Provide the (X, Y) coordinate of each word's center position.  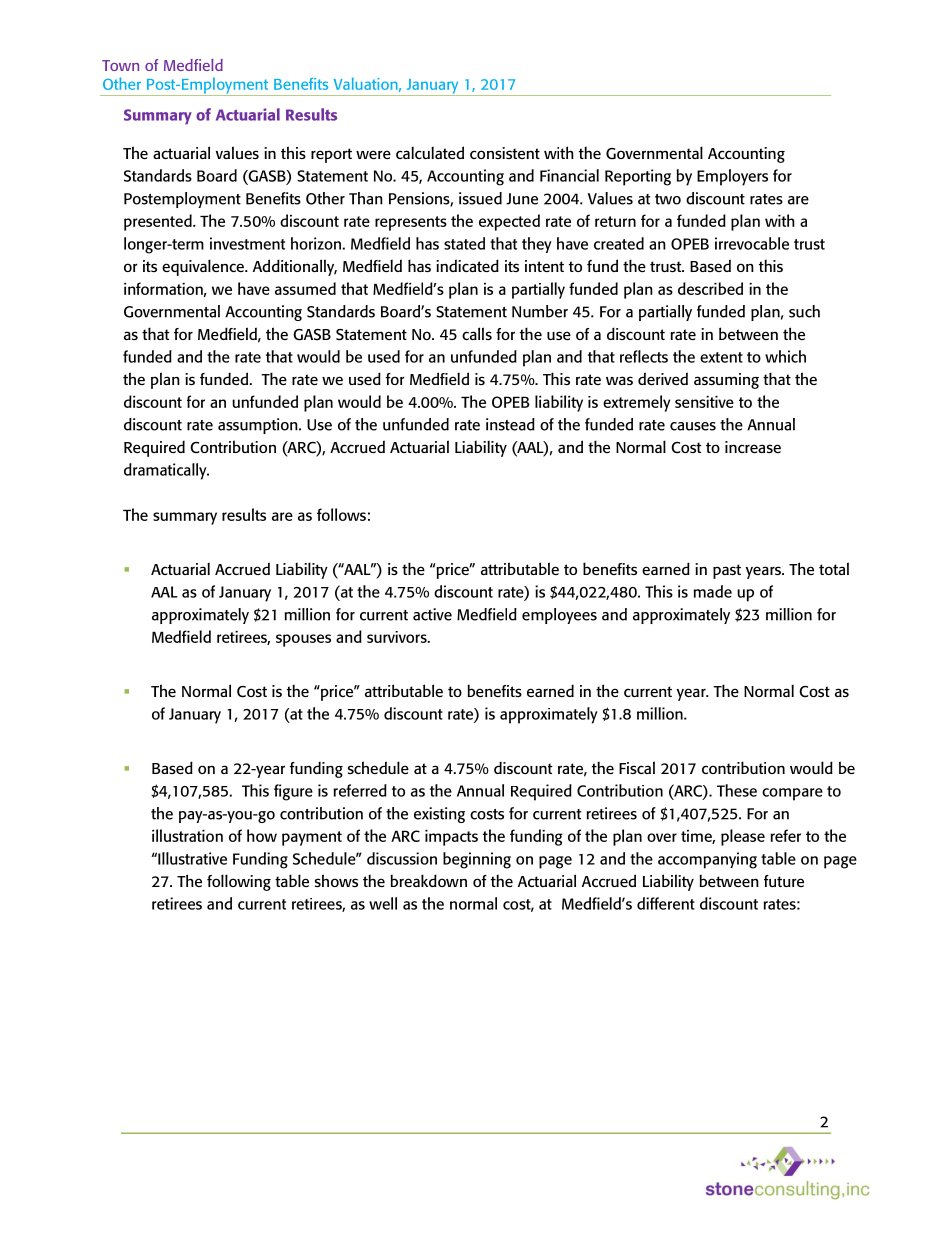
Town (120, 65)
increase (753, 447)
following (239, 882)
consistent (505, 153)
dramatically (166, 471)
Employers (732, 177)
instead (510, 424)
